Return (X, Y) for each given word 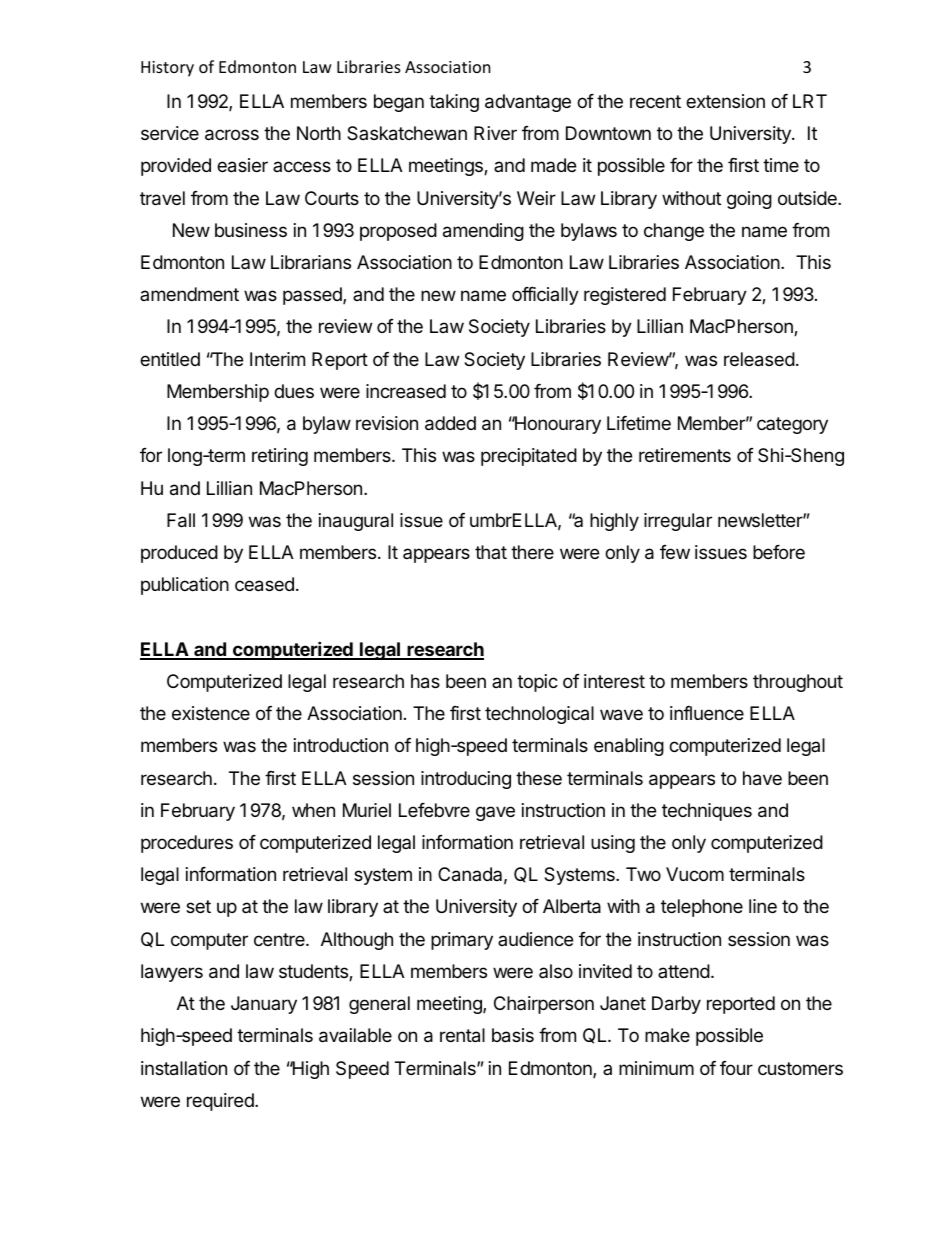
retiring (280, 457)
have (762, 778)
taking (454, 103)
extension (725, 101)
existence (211, 713)
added (450, 423)
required (221, 1102)
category (792, 425)
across (232, 135)
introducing (466, 780)
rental (462, 1035)
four (736, 1068)
